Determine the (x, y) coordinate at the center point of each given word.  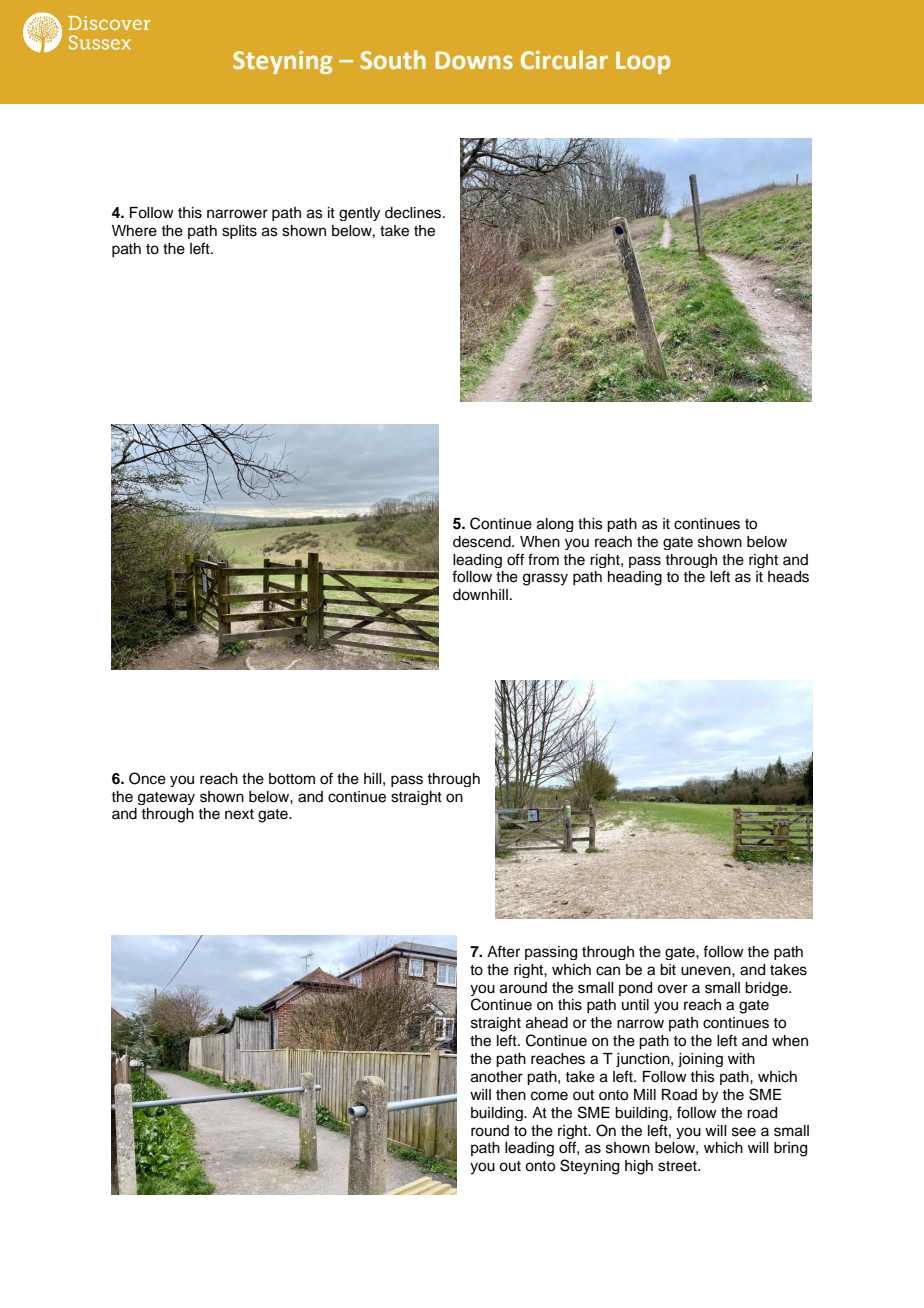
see (744, 1132)
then (511, 1095)
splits (239, 232)
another (497, 1077)
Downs (474, 60)
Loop (643, 62)
